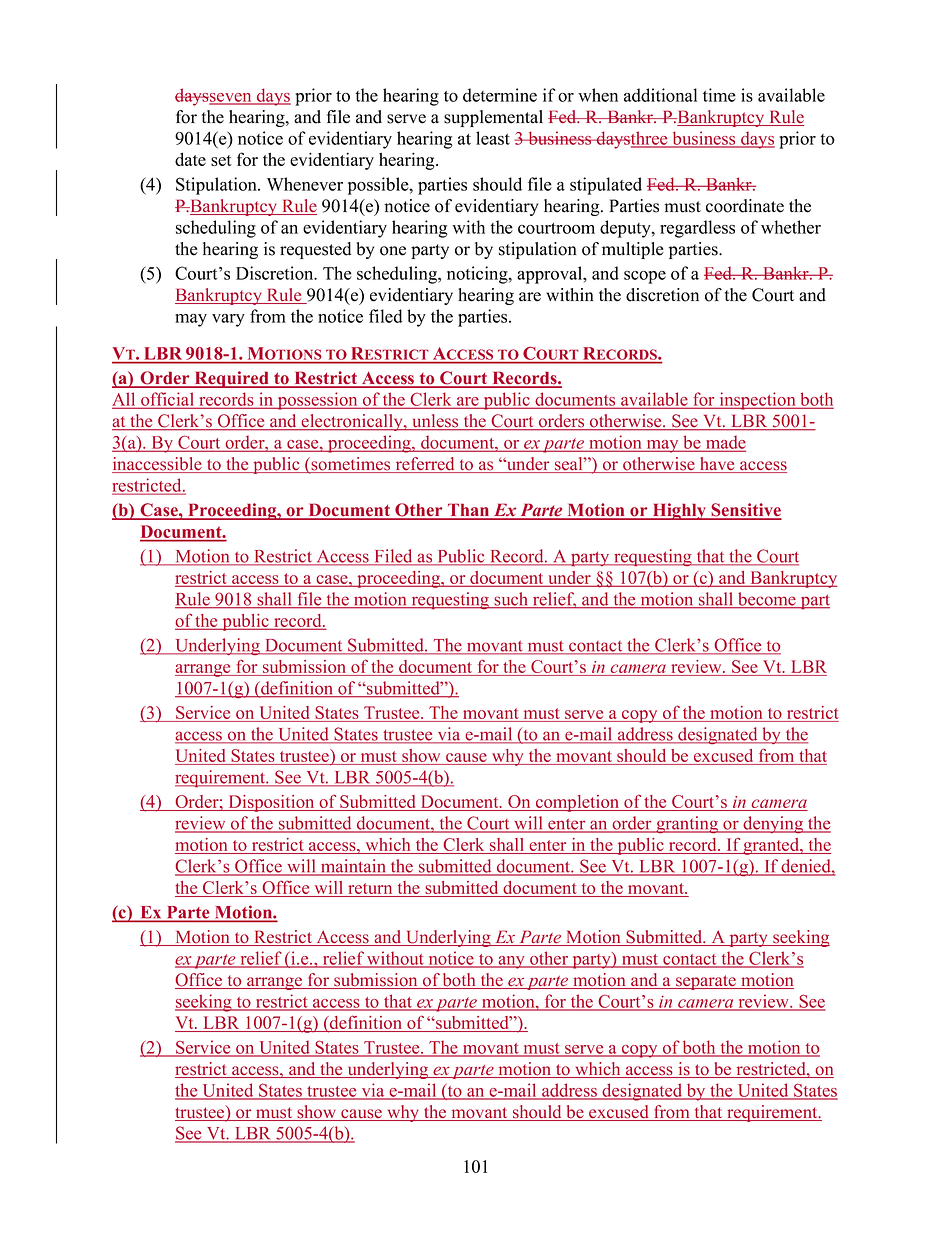  Describe the element at coordinates (317, 401) in the screenshot. I see `possession` at that location.
